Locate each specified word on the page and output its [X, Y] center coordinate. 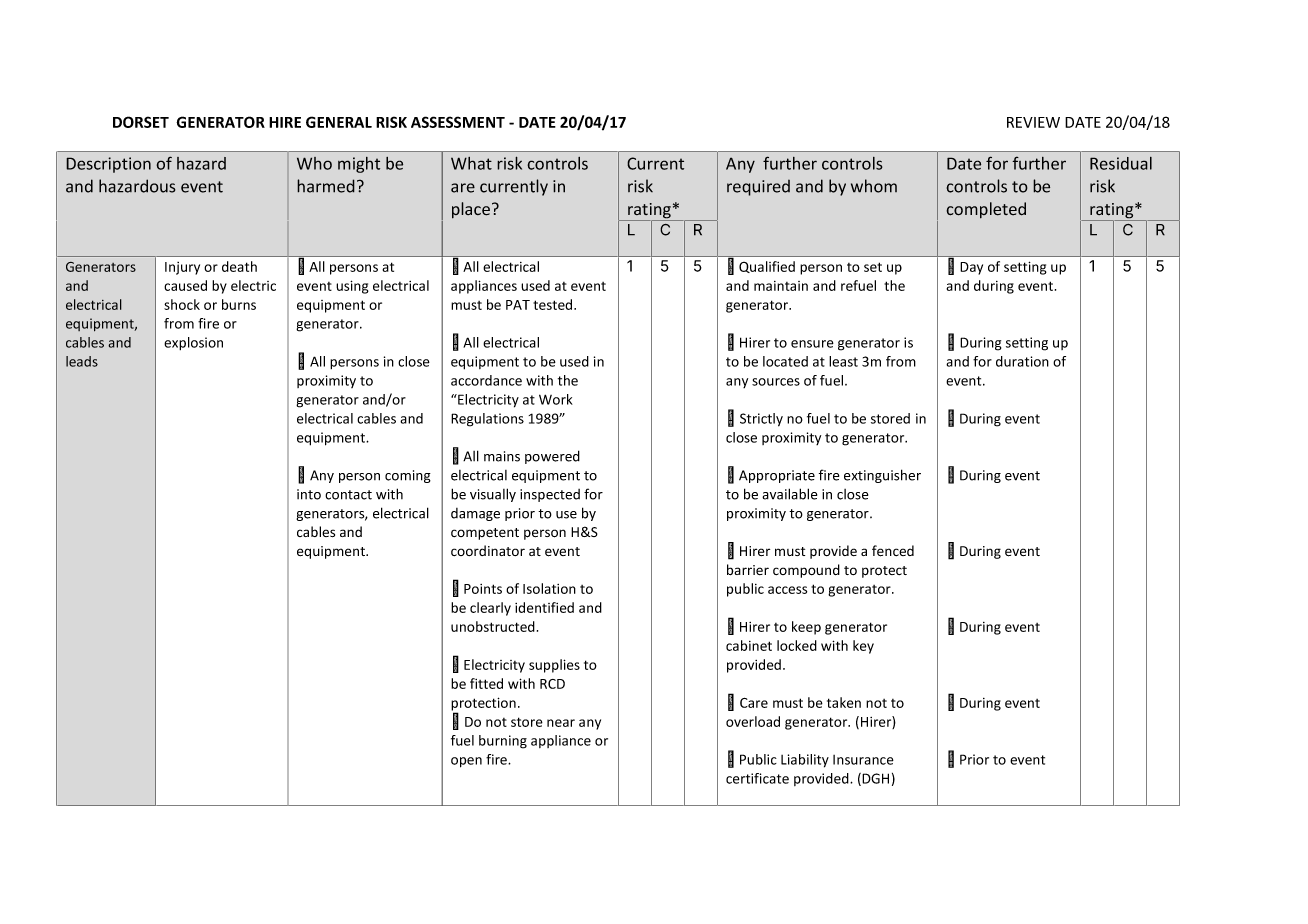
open [466, 762]
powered [552, 457]
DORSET [141, 122]
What [471, 163]
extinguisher [882, 476]
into [309, 494]
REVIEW [1033, 122]
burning [503, 742]
